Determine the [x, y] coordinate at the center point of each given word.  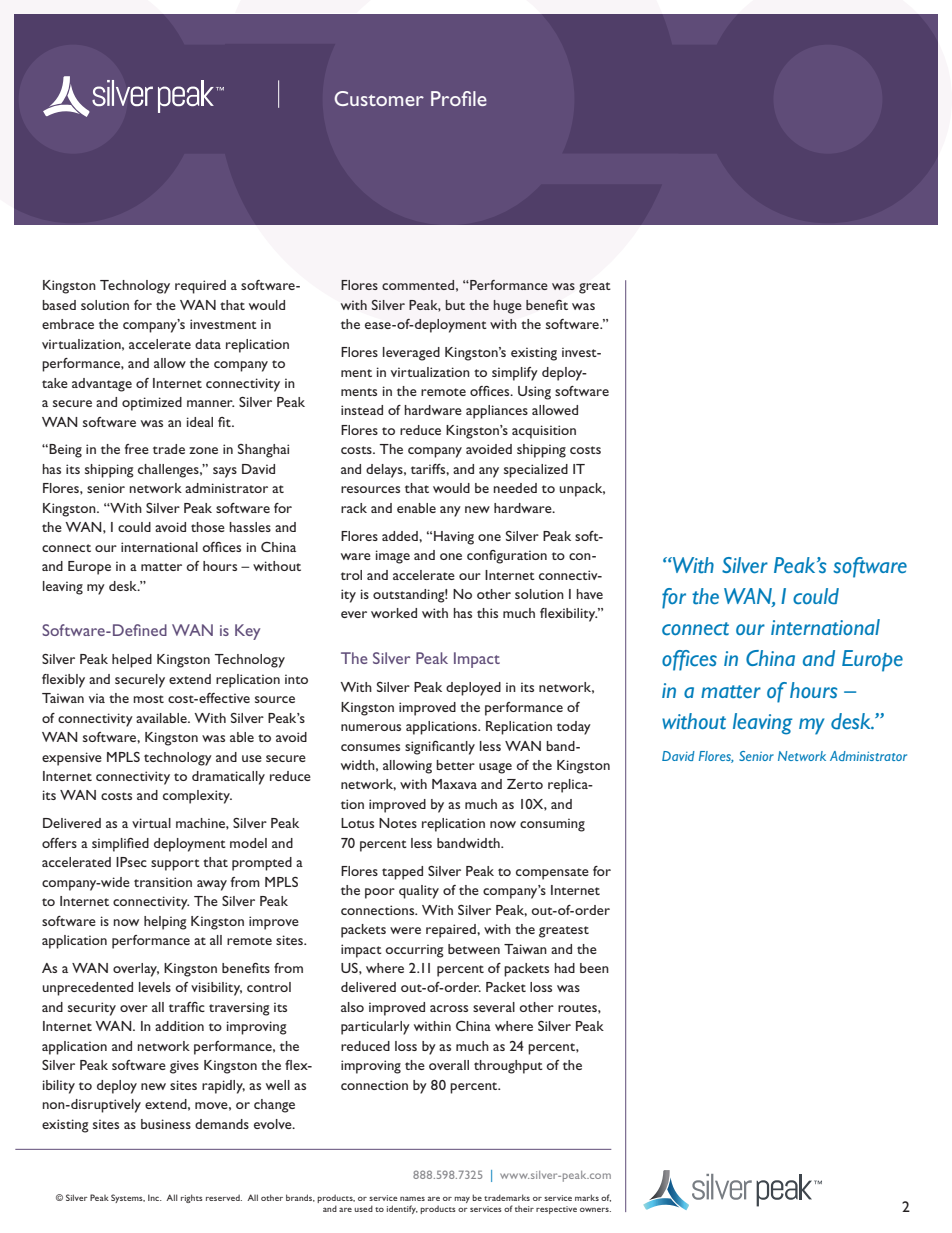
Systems [128, 1198]
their [524, 1209]
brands [300, 1198]
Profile [459, 98]
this [487, 613]
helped [132, 661]
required [200, 287]
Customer [379, 98]
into [296, 679]
